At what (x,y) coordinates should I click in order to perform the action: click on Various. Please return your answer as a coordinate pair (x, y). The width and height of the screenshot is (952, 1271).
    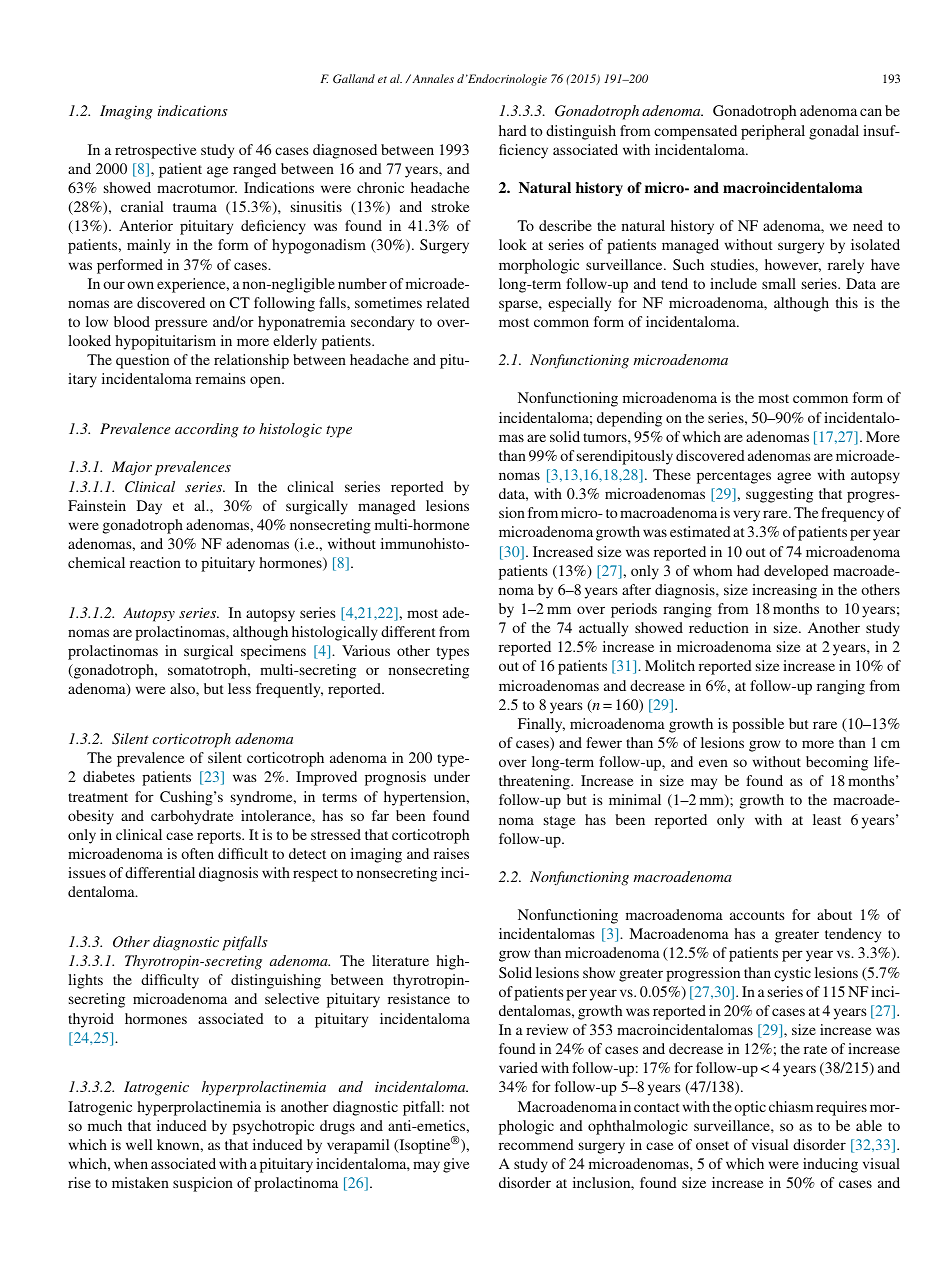
    Looking at the image, I should click on (366, 650).
